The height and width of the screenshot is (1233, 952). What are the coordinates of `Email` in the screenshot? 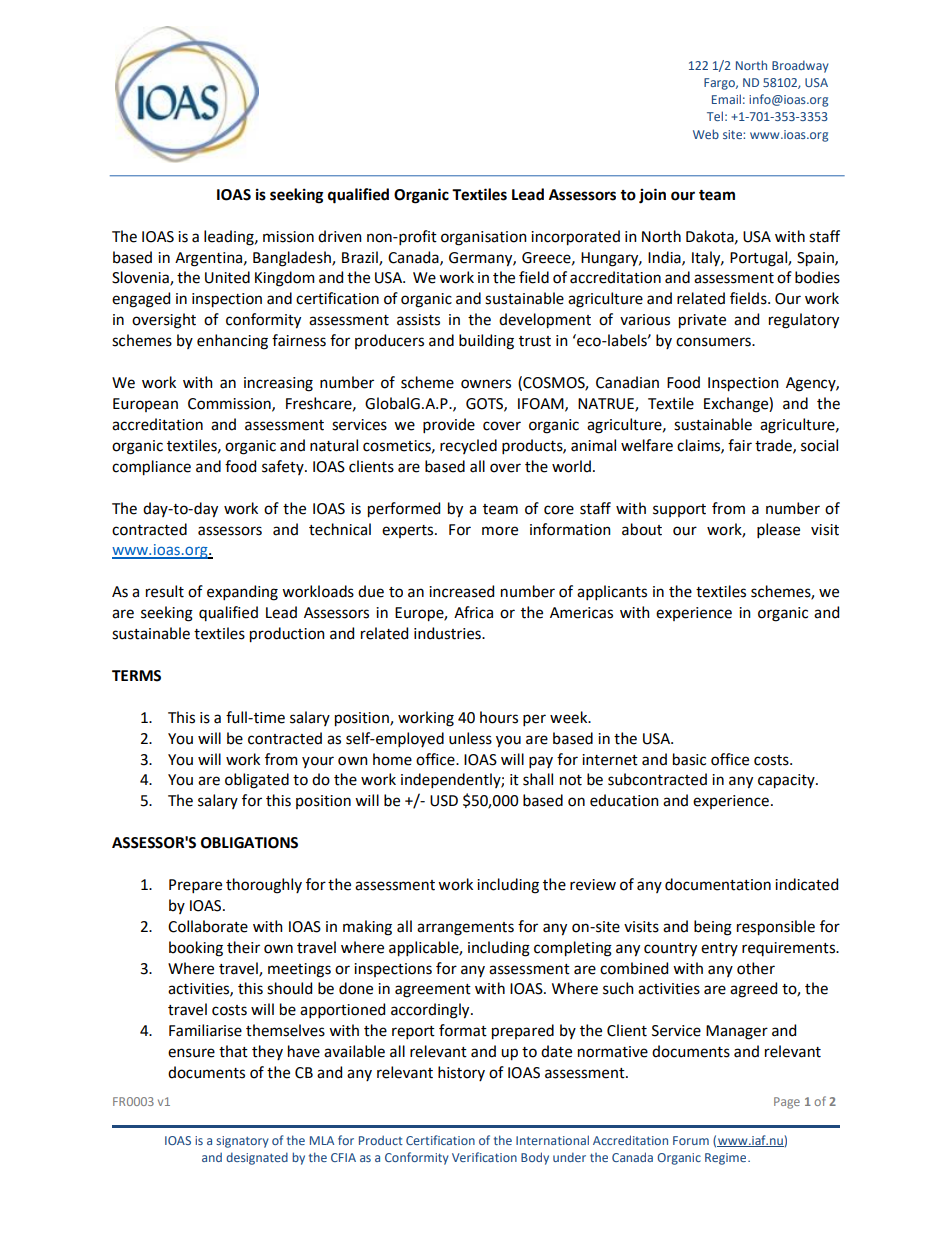 It's located at (726, 99).
